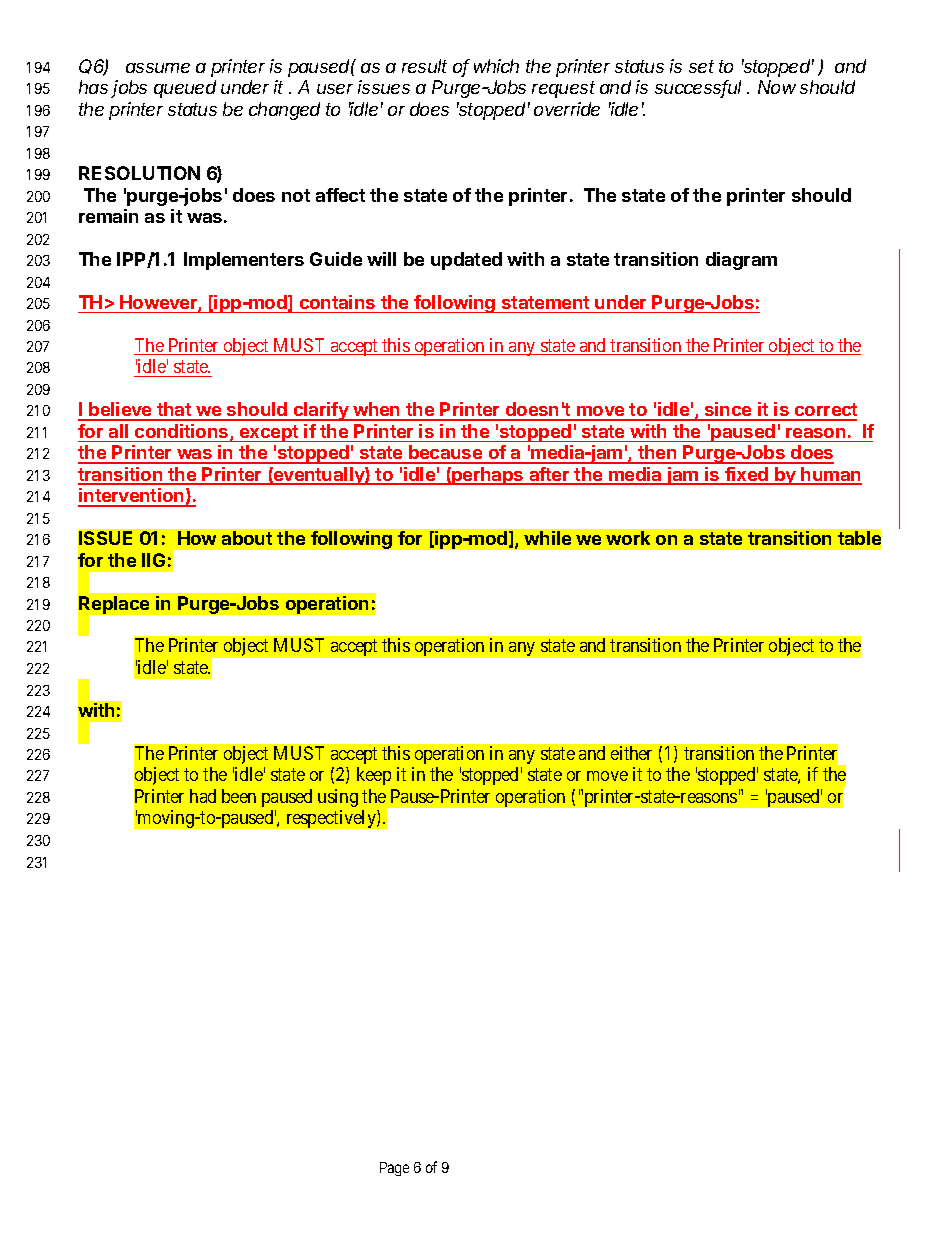 The height and width of the page is (1233, 952). Describe the element at coordinates (338, 798) in the page. I see `using` at that location.
